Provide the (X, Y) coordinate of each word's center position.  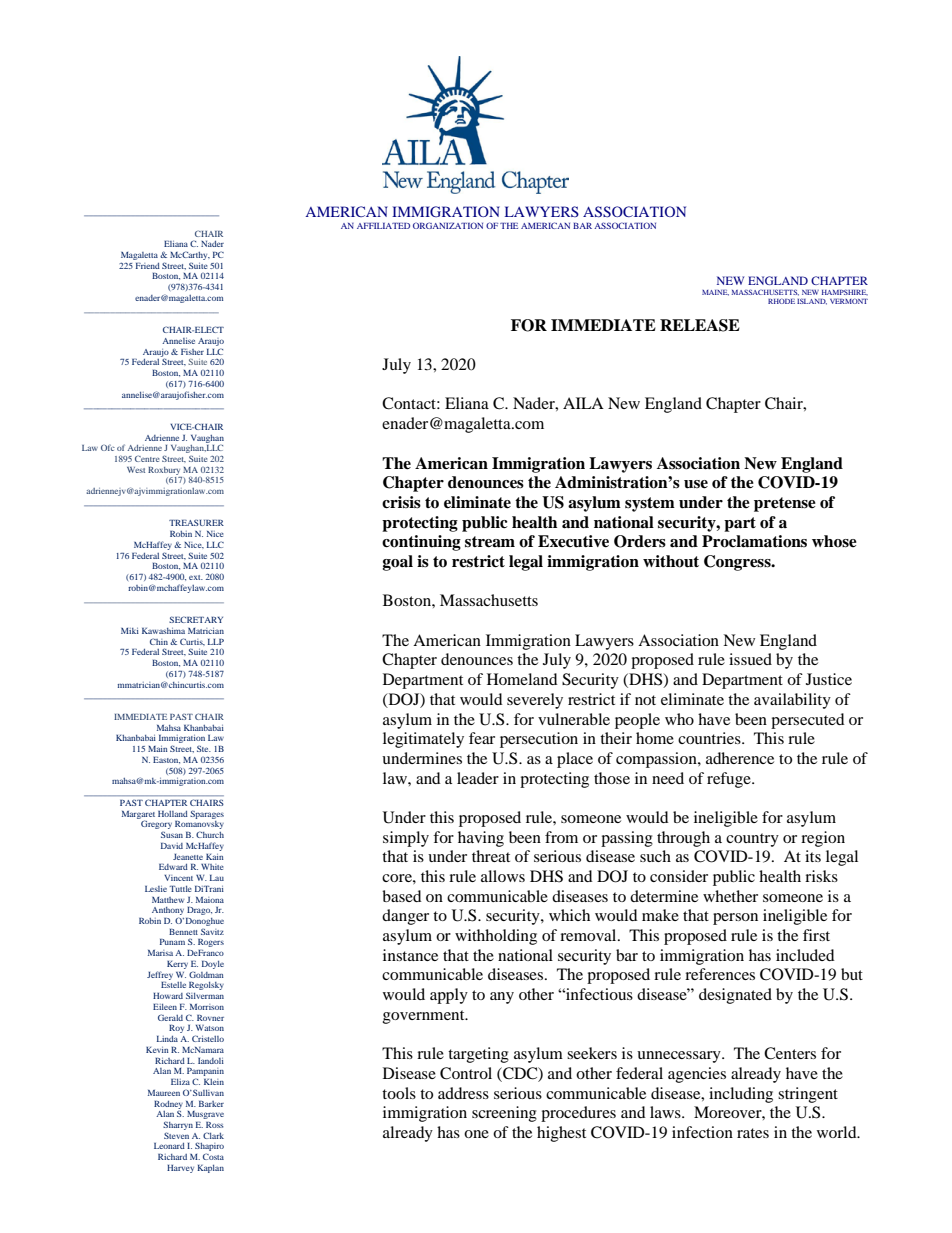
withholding (496, 937)
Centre (147, 458)
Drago (199, 911)
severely (535, 701)
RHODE (781, 301)
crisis (401, 502)
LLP (216, 642)
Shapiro (209, 1148)
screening (504, 1114)
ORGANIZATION (448, 225)
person (735, 919)
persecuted (808, 721)
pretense (785, 504)
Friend (148, 266)
